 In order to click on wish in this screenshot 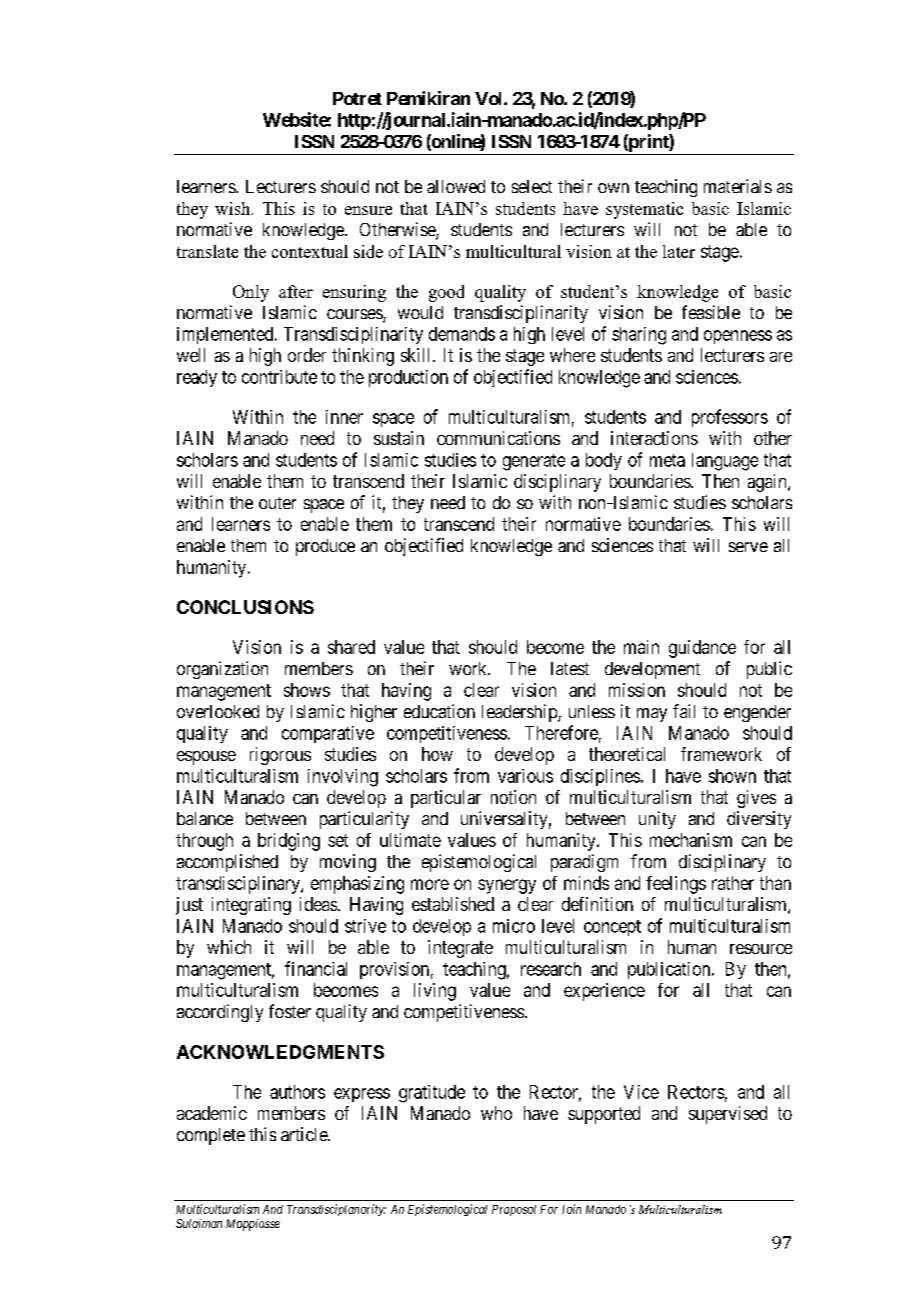, I will do `click(234, 208)`.
